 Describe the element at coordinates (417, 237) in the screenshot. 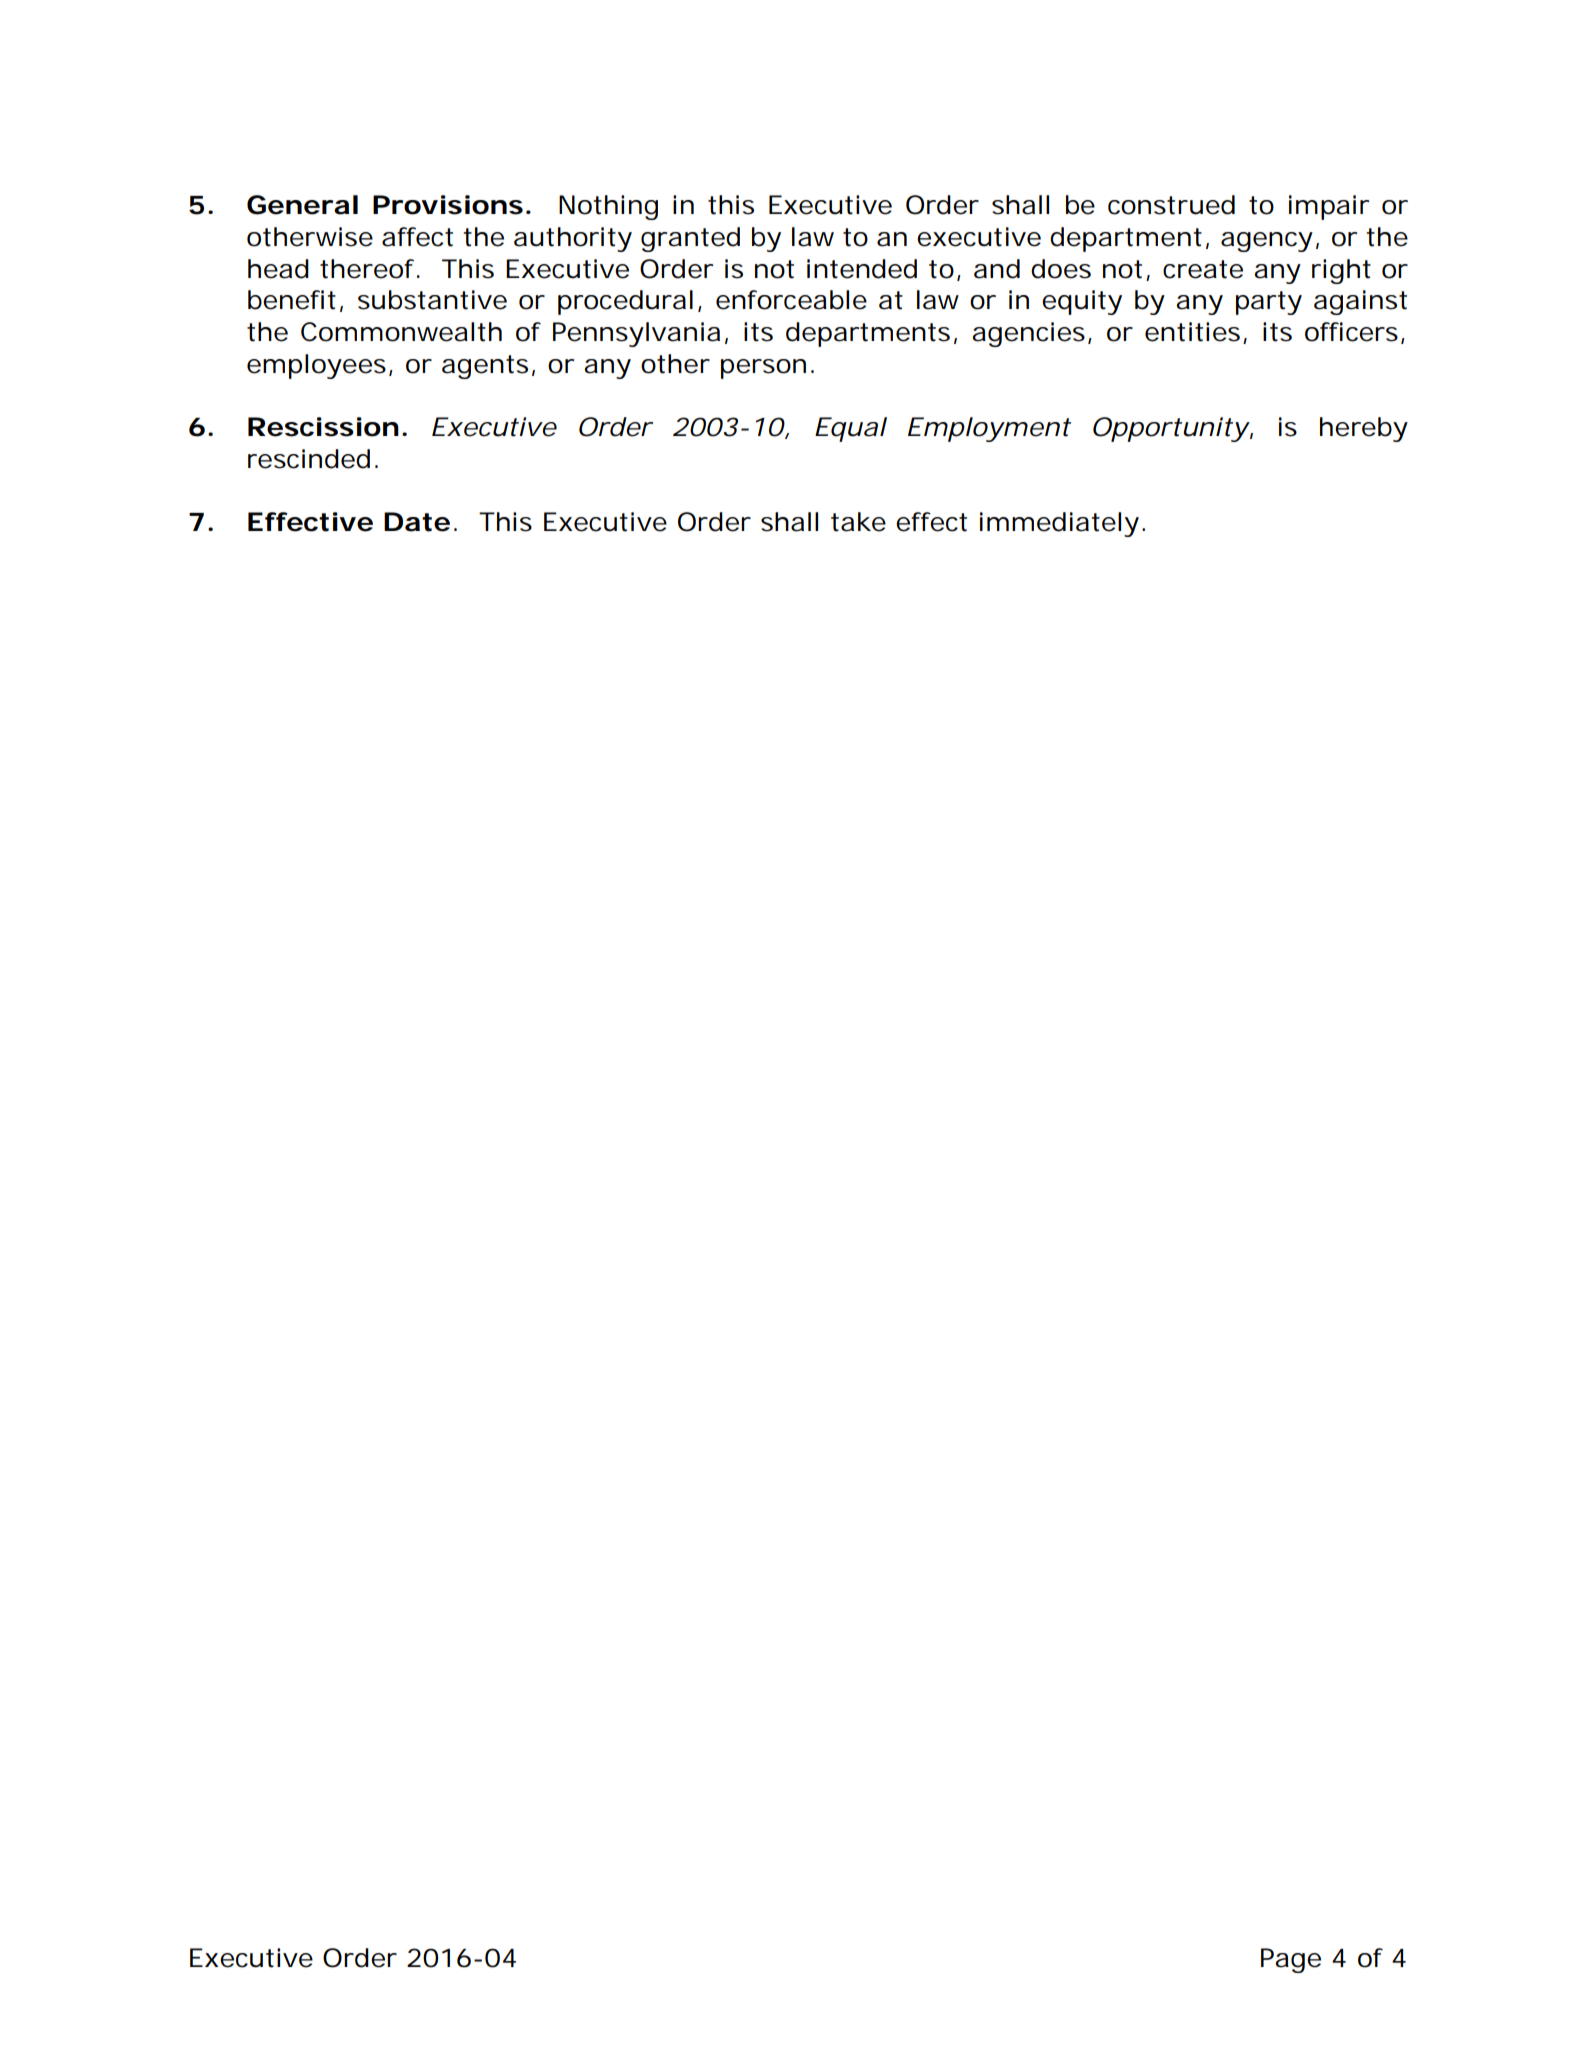

I see `affect` at that location.
